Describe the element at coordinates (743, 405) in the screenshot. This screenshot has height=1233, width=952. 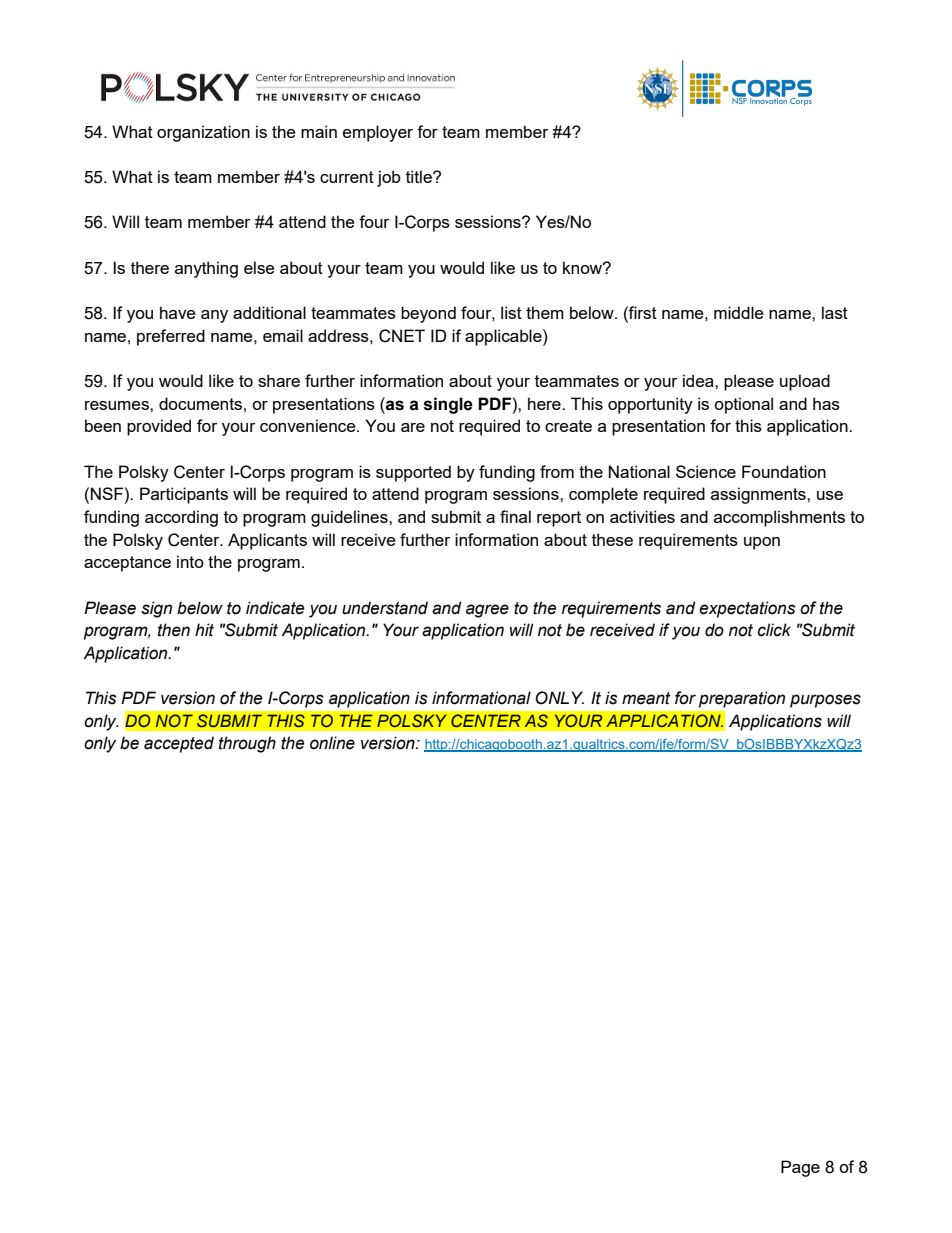
I see `optional` at that location.
